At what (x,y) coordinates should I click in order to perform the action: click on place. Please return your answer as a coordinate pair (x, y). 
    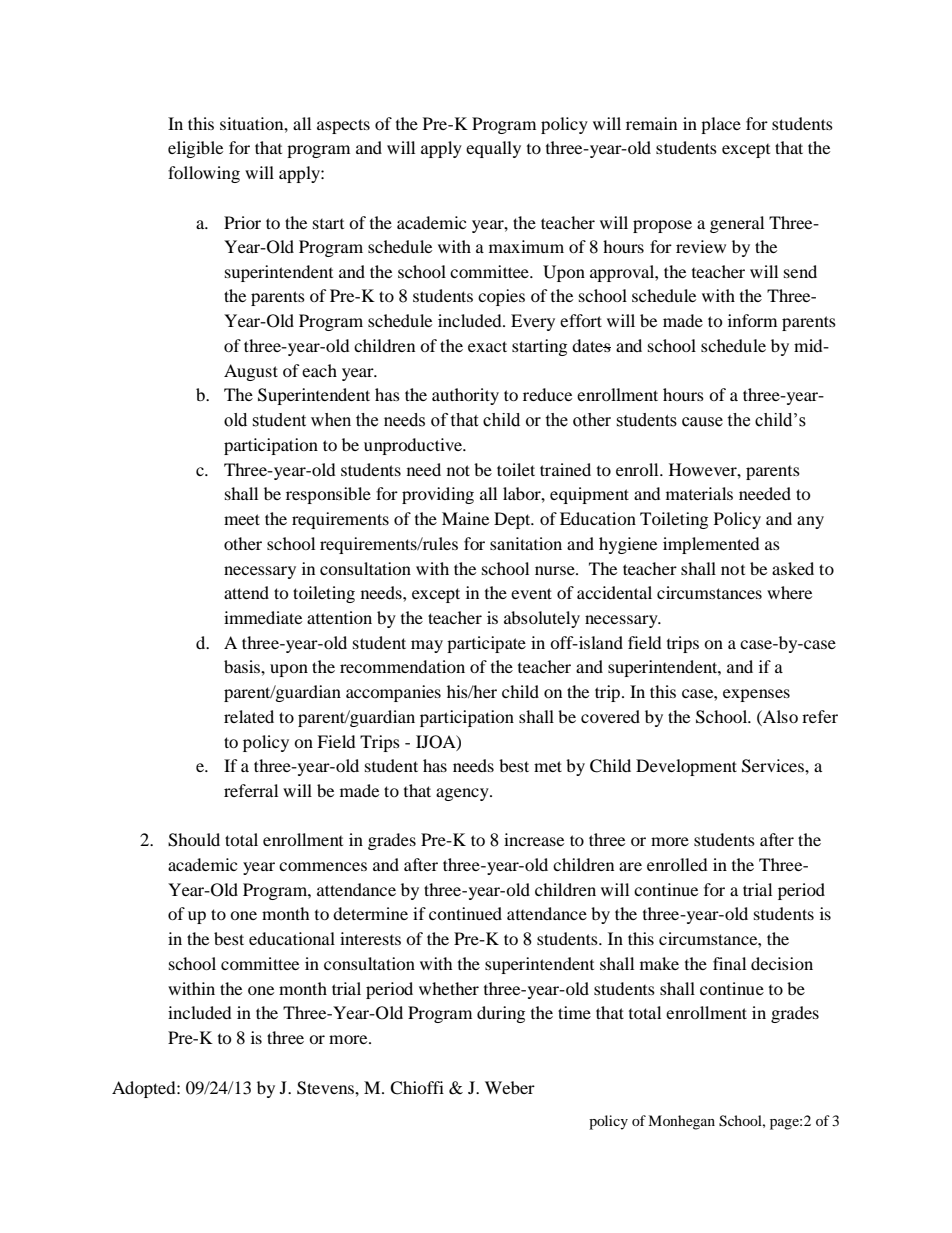
    Looking at the image, I should click on (721, 125).
